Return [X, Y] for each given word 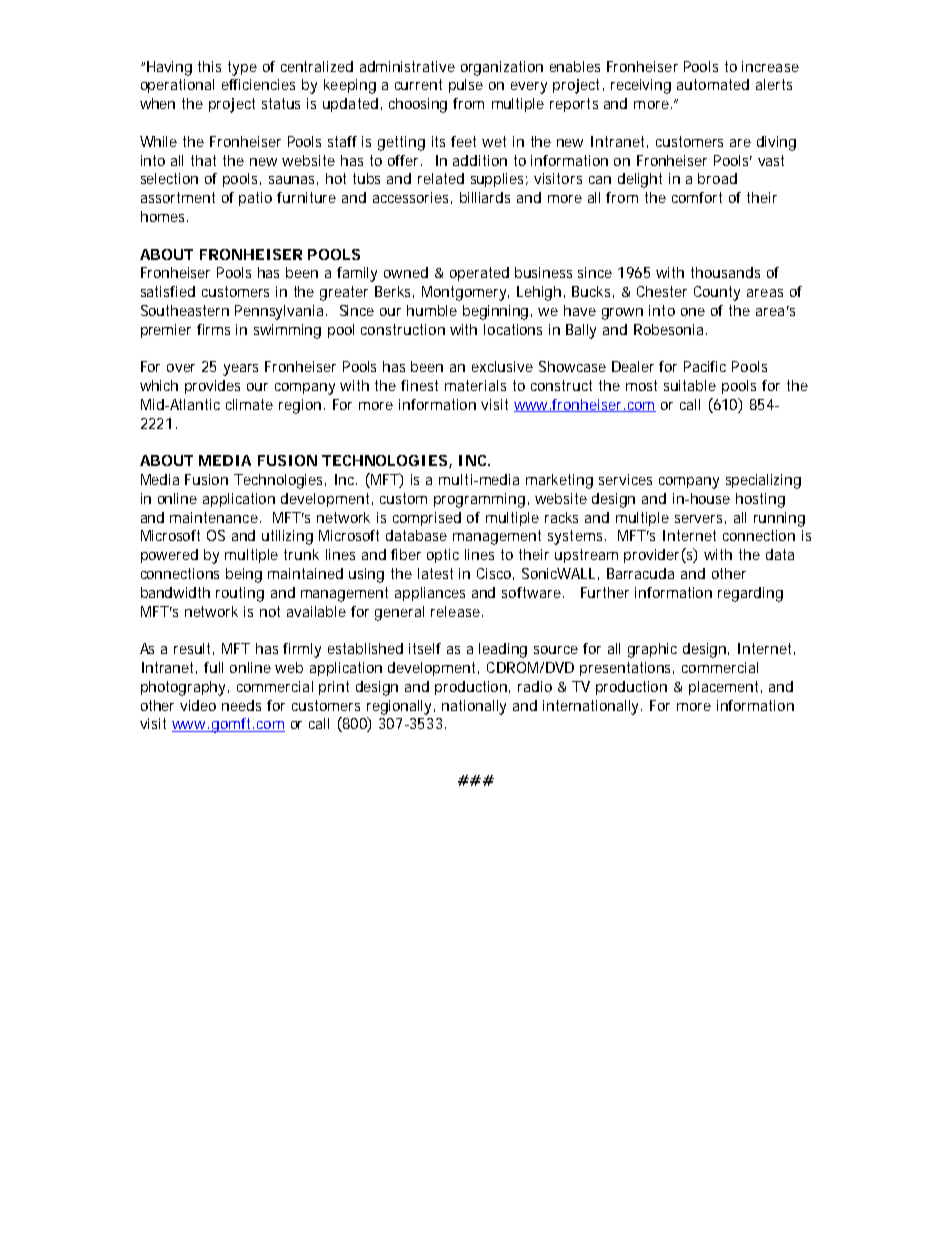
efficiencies [258, 84]
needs [241, 705]
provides [212, 387]
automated [713, 84]
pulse [466, 86]
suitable [690, 385]
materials [475, 385]
